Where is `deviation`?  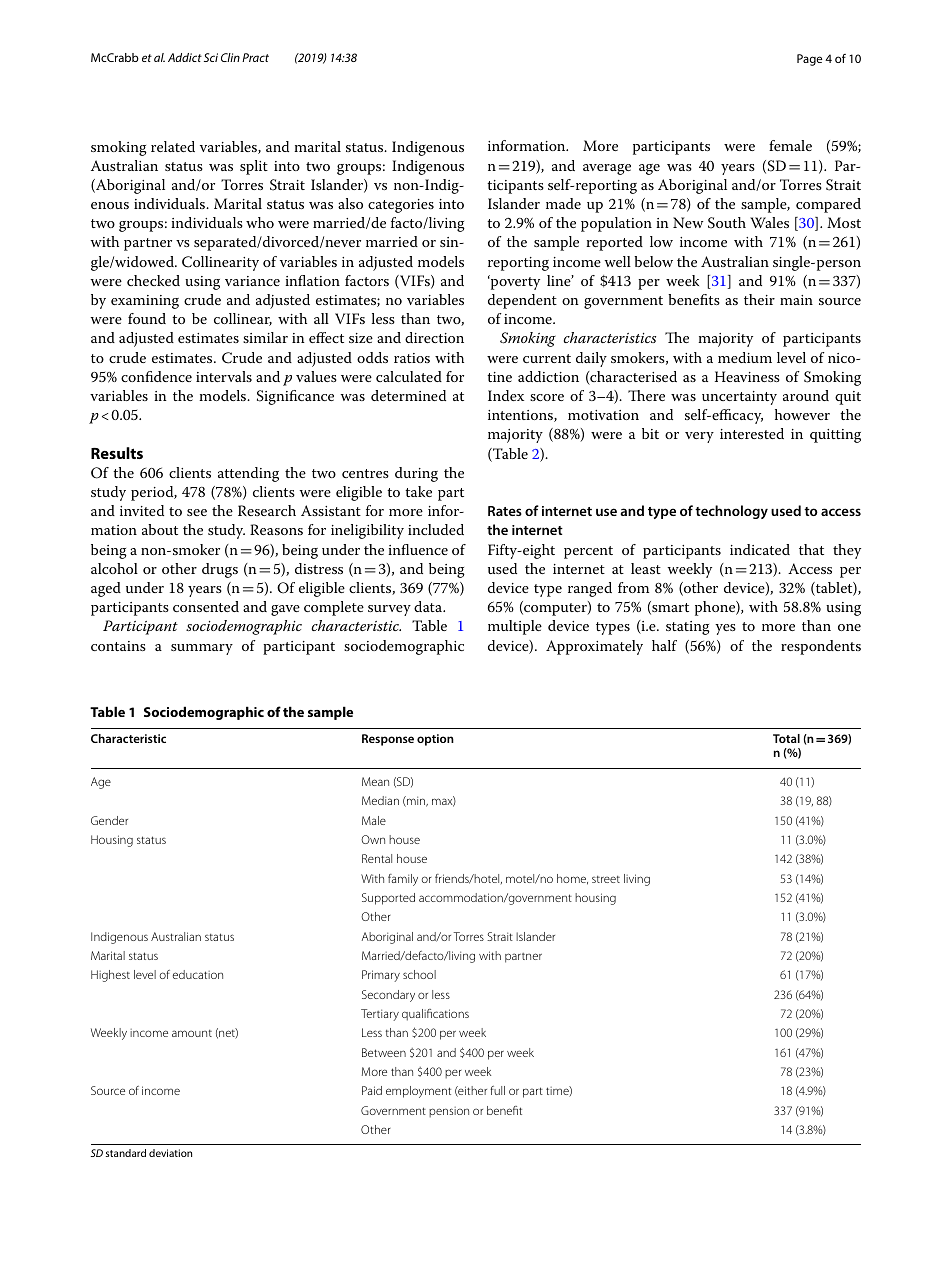 deviation is located at coordinates (170, 1153).
